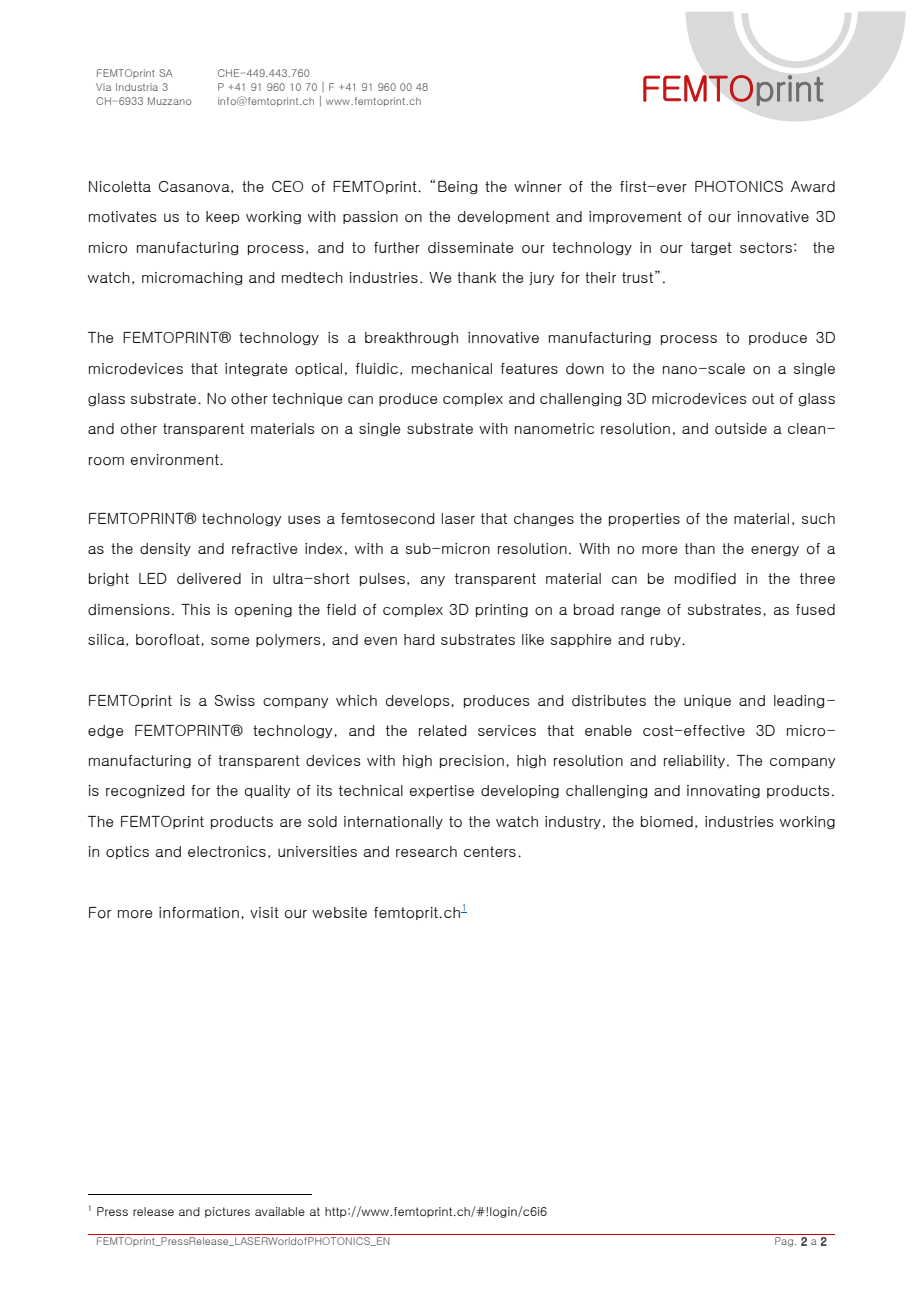 This screenshot has width=924, height=1308. I want to click on some, so click(230, 641).
